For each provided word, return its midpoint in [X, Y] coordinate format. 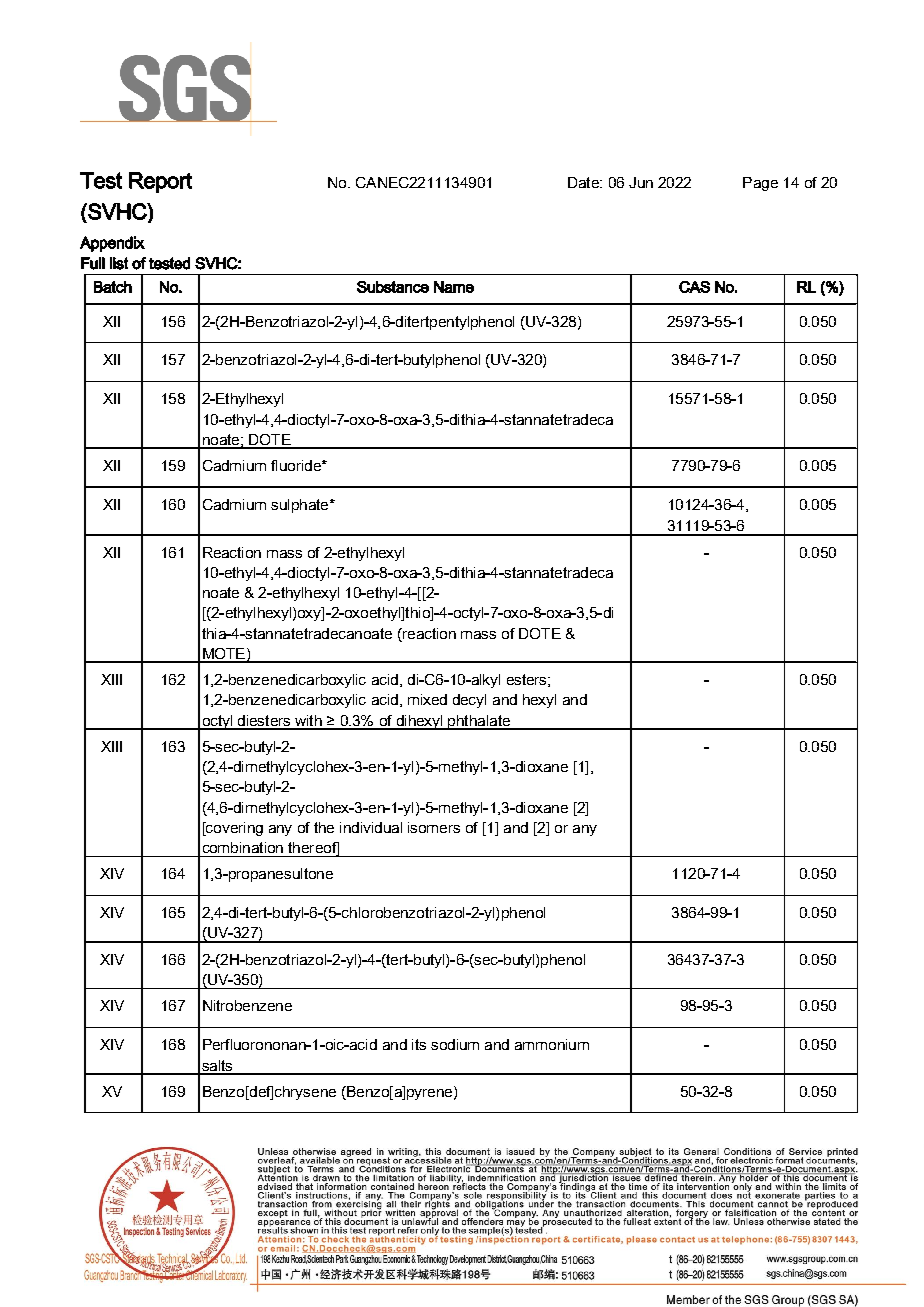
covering [233, 829]
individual [371, 827]
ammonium [552, 1044]
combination [243, 847]
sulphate [301, 506]
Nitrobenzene [247, 1005]
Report [160, 182]
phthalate [479, 722]
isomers [434, 827]
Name [454, 287]
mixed [427, 699]
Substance [393, 287]
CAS [694, 287]
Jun [641, 182]
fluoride [297, 465]
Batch [113, 287]
